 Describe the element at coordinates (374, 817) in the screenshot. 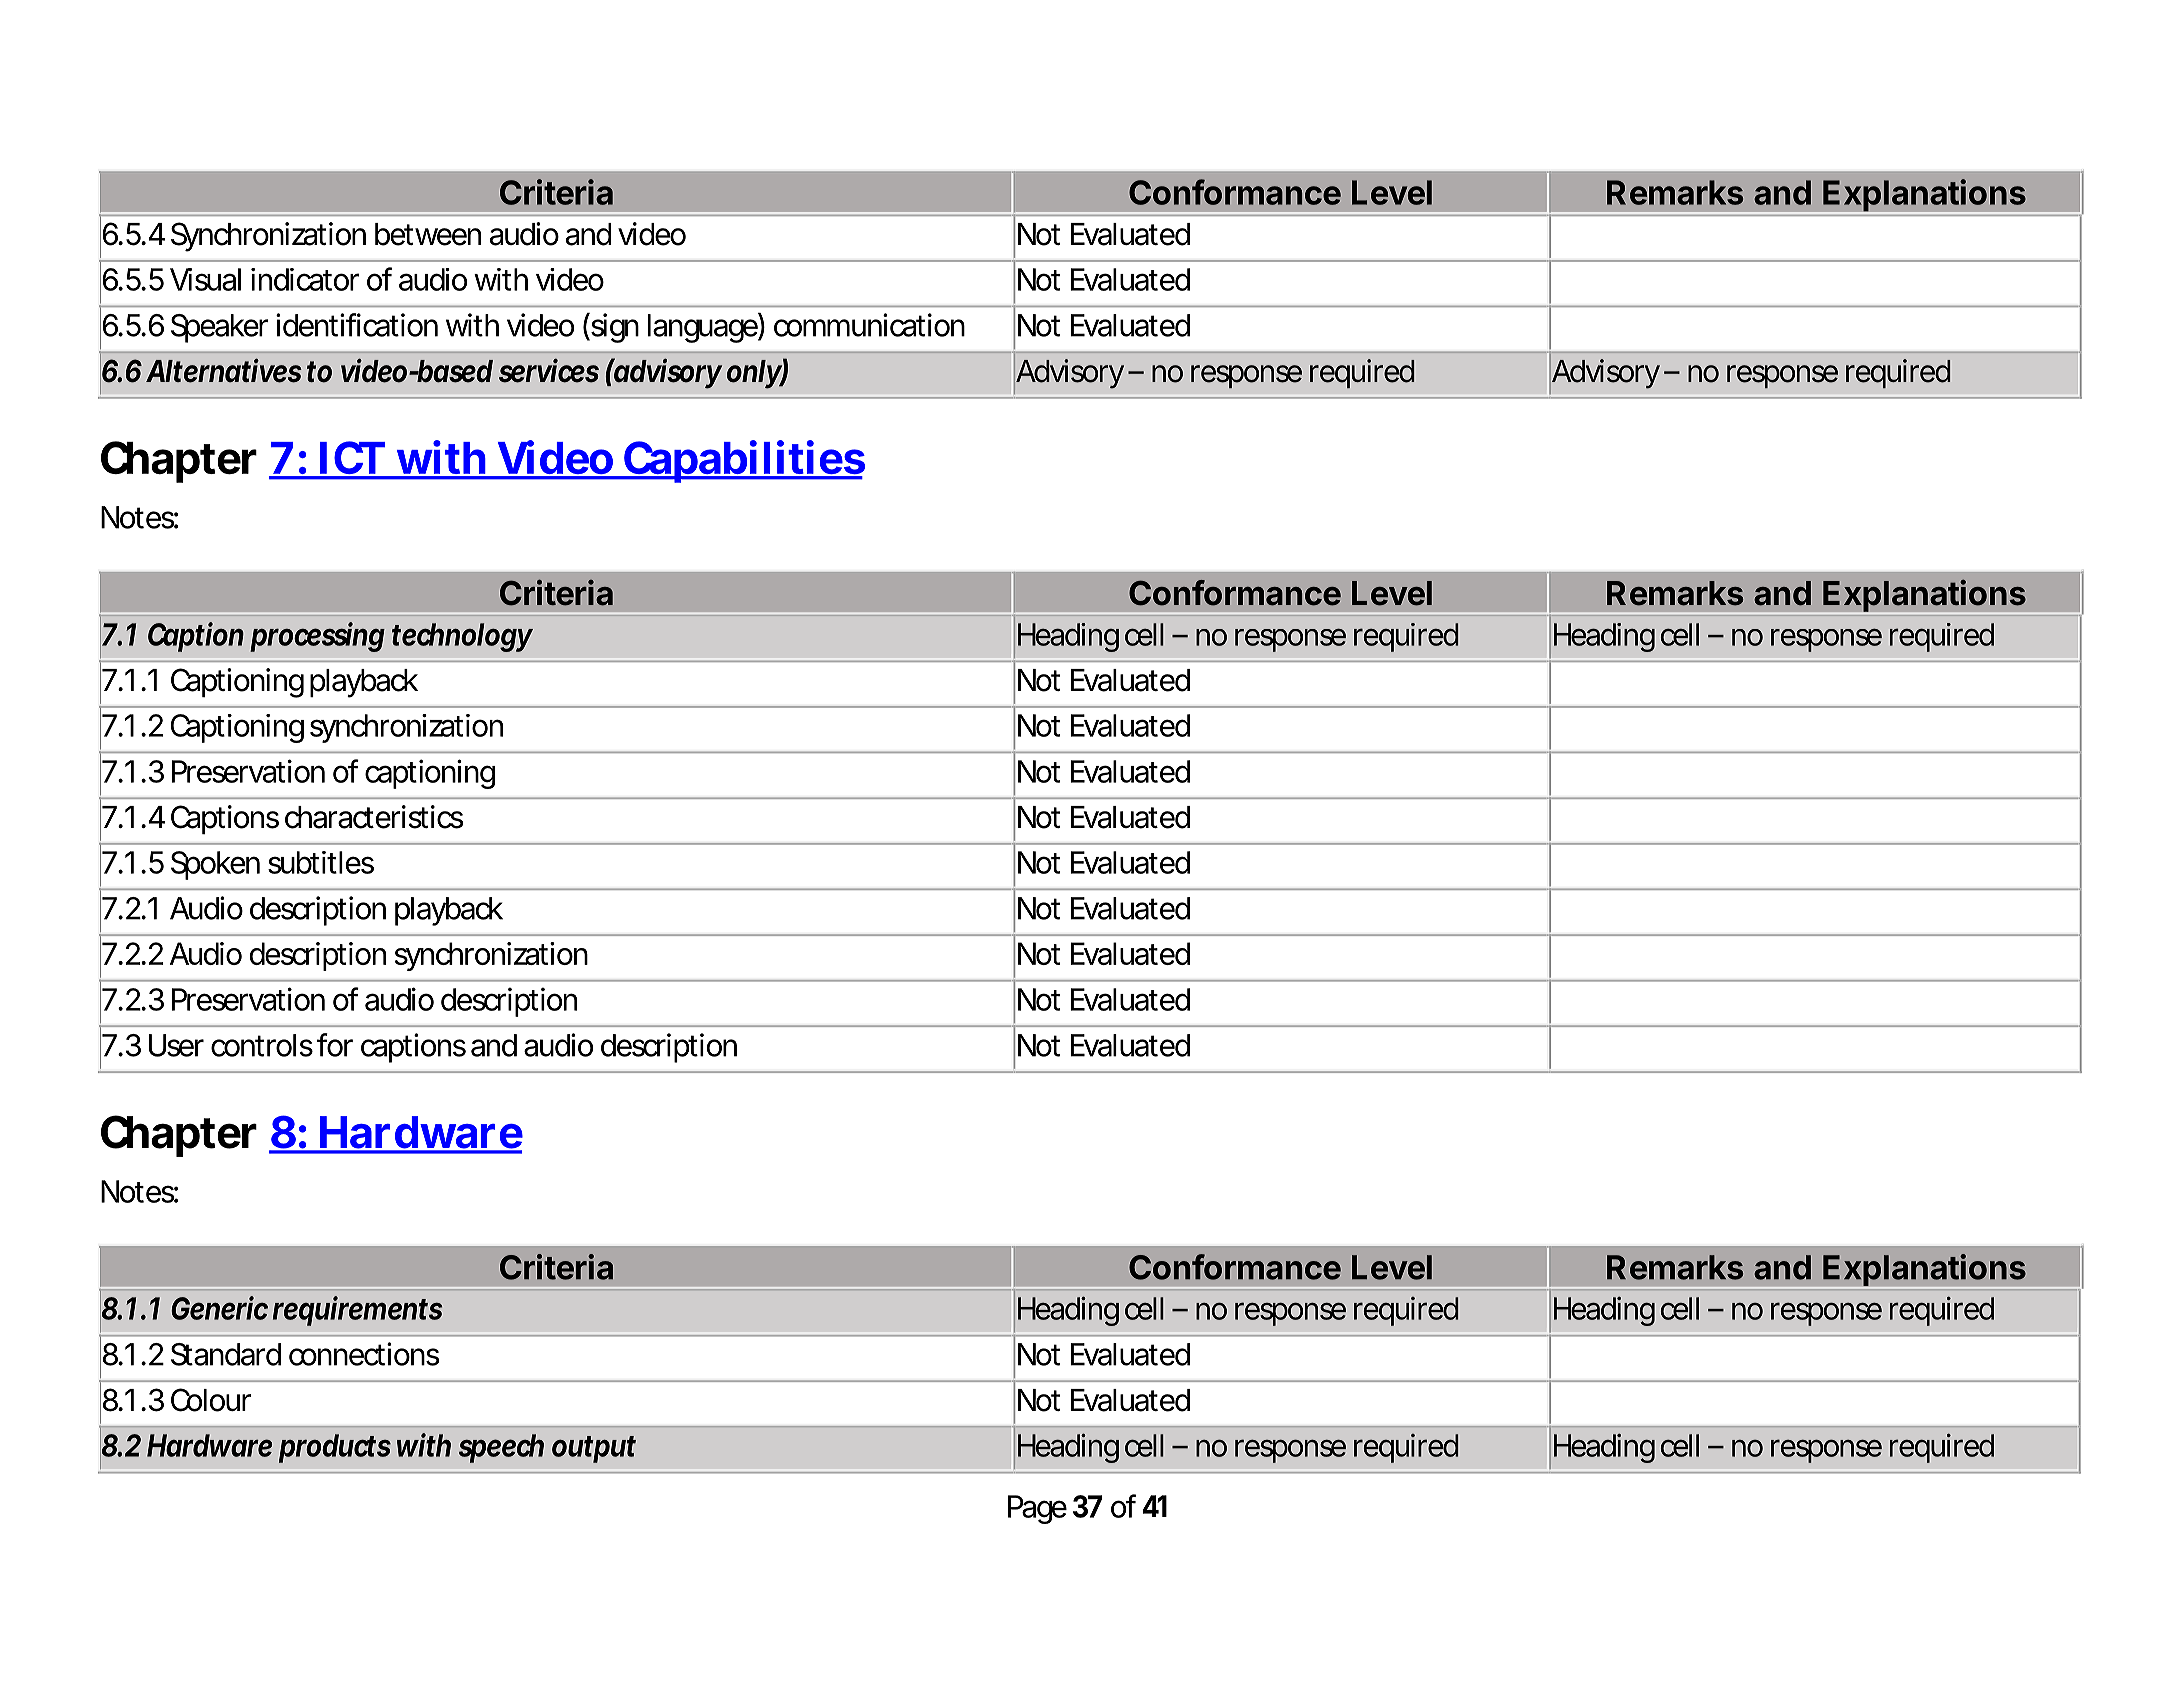

I see `characteristics` at that location.
